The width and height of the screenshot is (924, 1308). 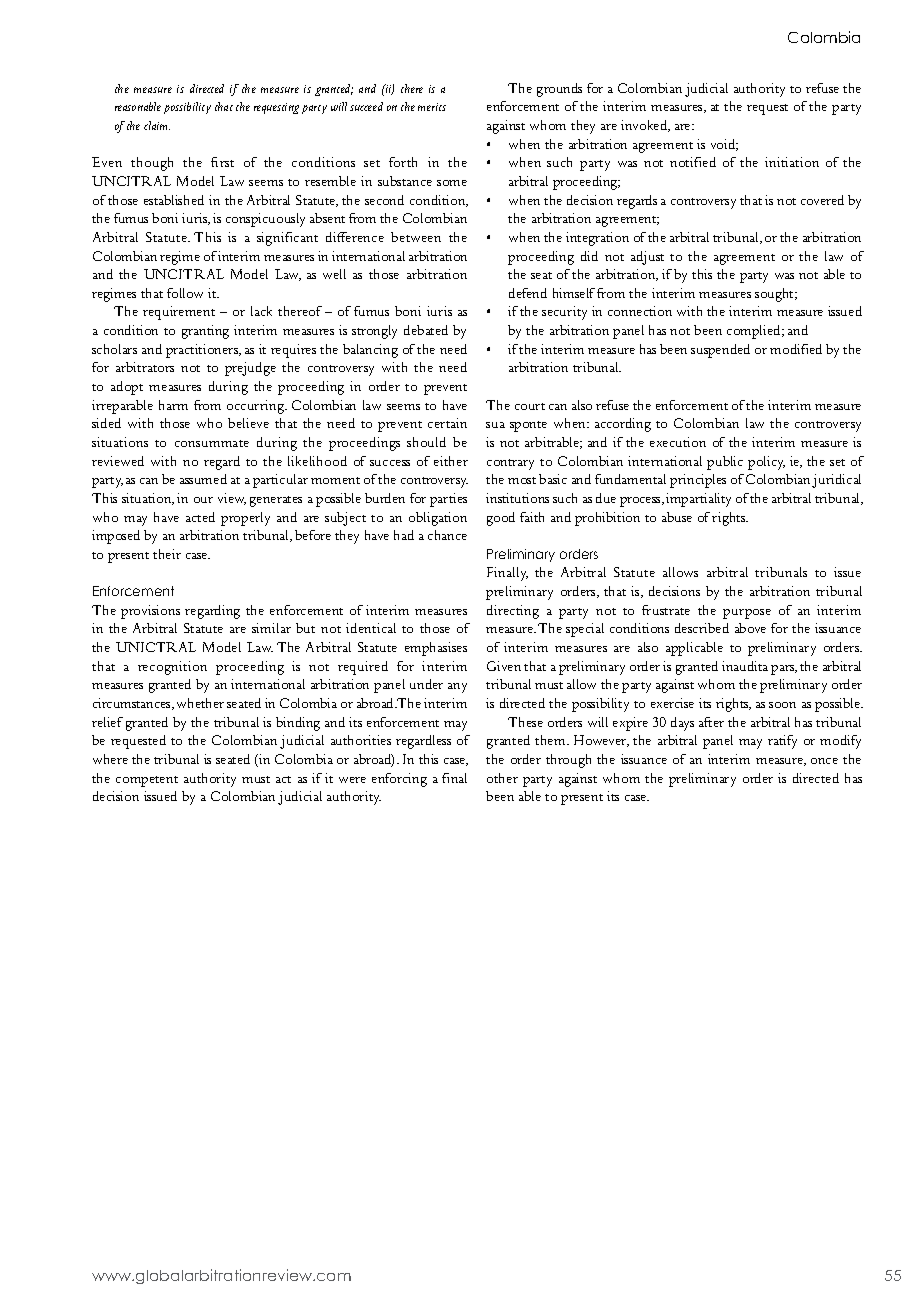 I want to click on other, so click(x=502, y=778).
